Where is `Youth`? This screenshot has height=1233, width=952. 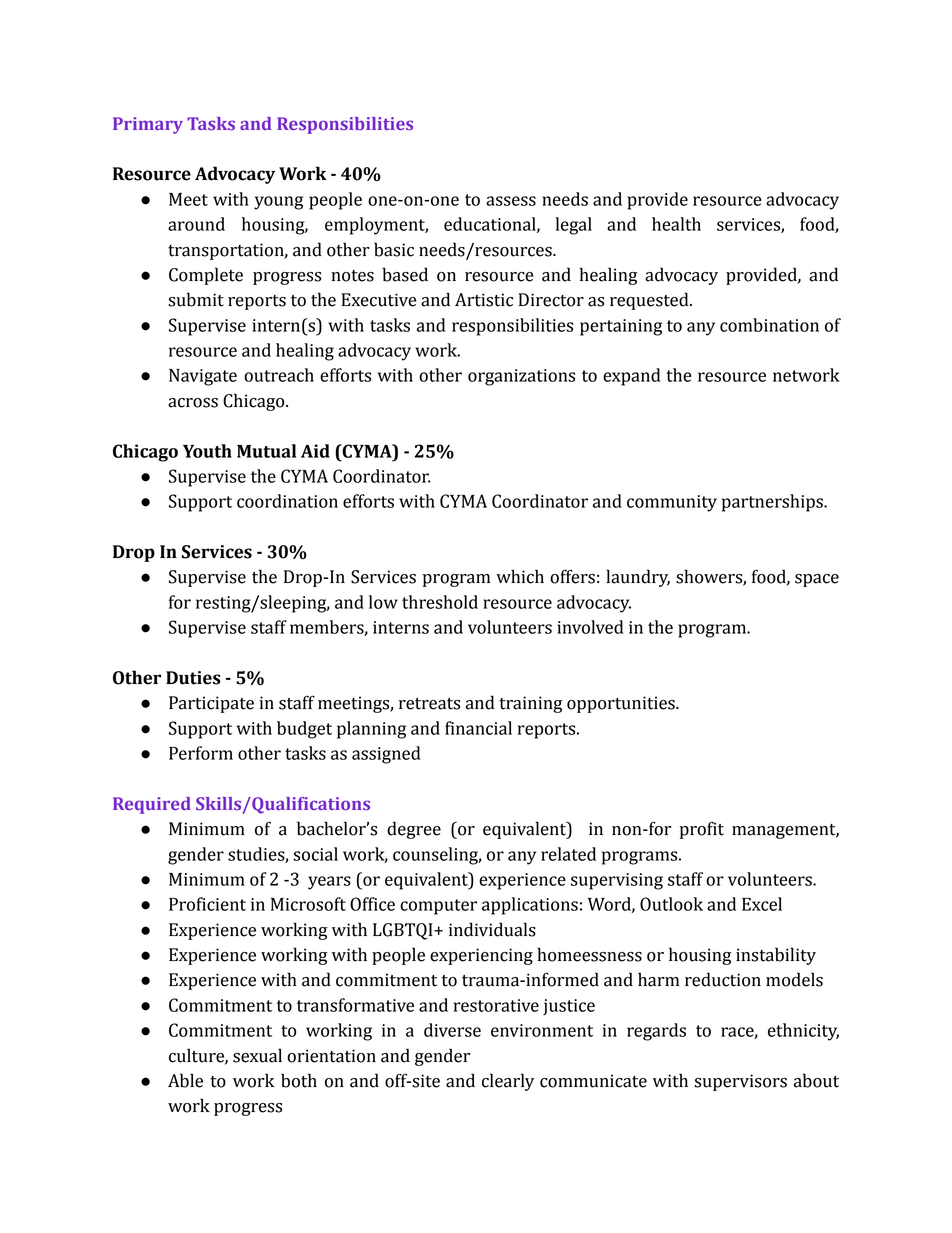 Youth is located at coordinates (207, 451).
